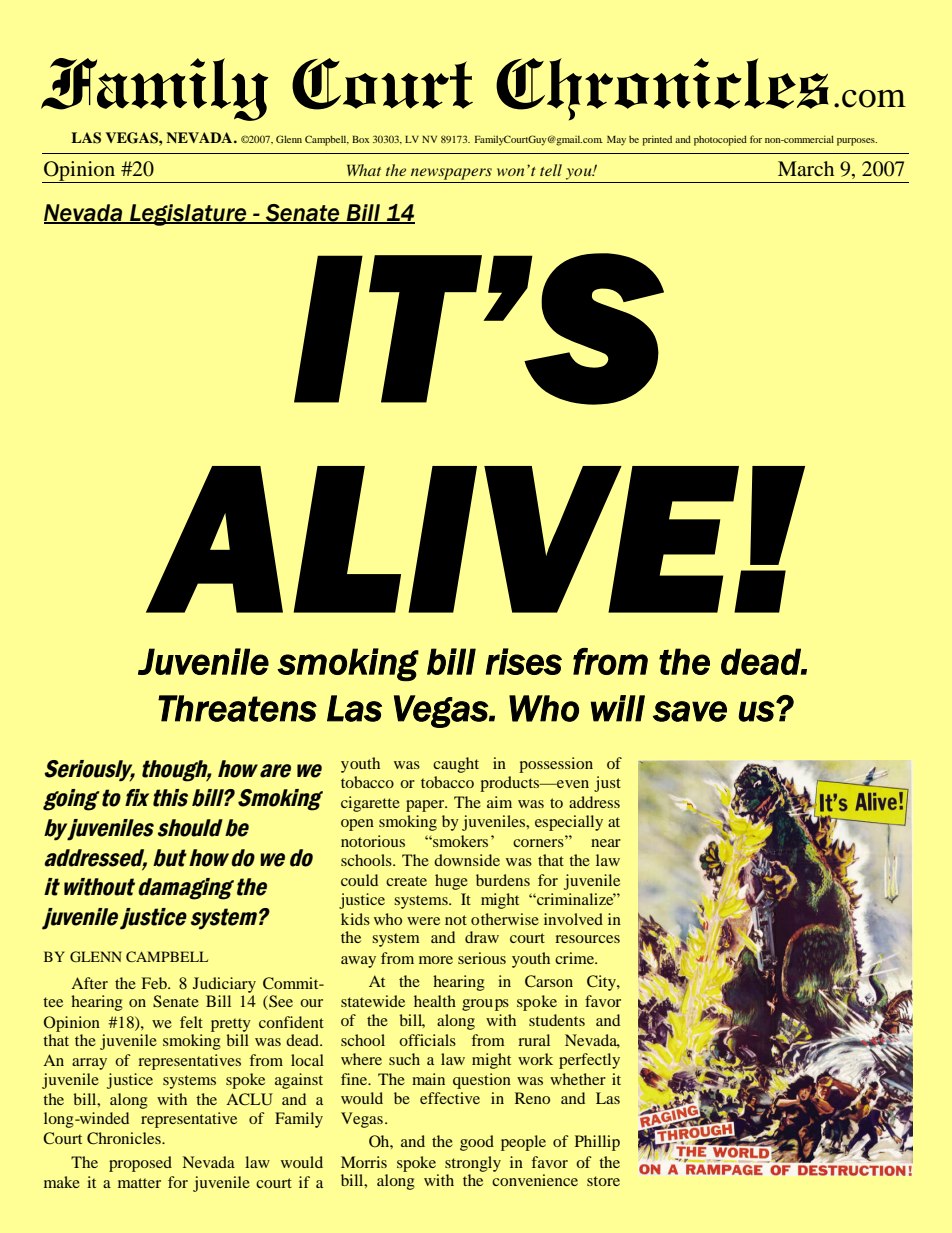 This image has height=1233, width=952. What do you see at coordinates (806, 168) in the image?
I see `March` at bounding box center [806, 168].
